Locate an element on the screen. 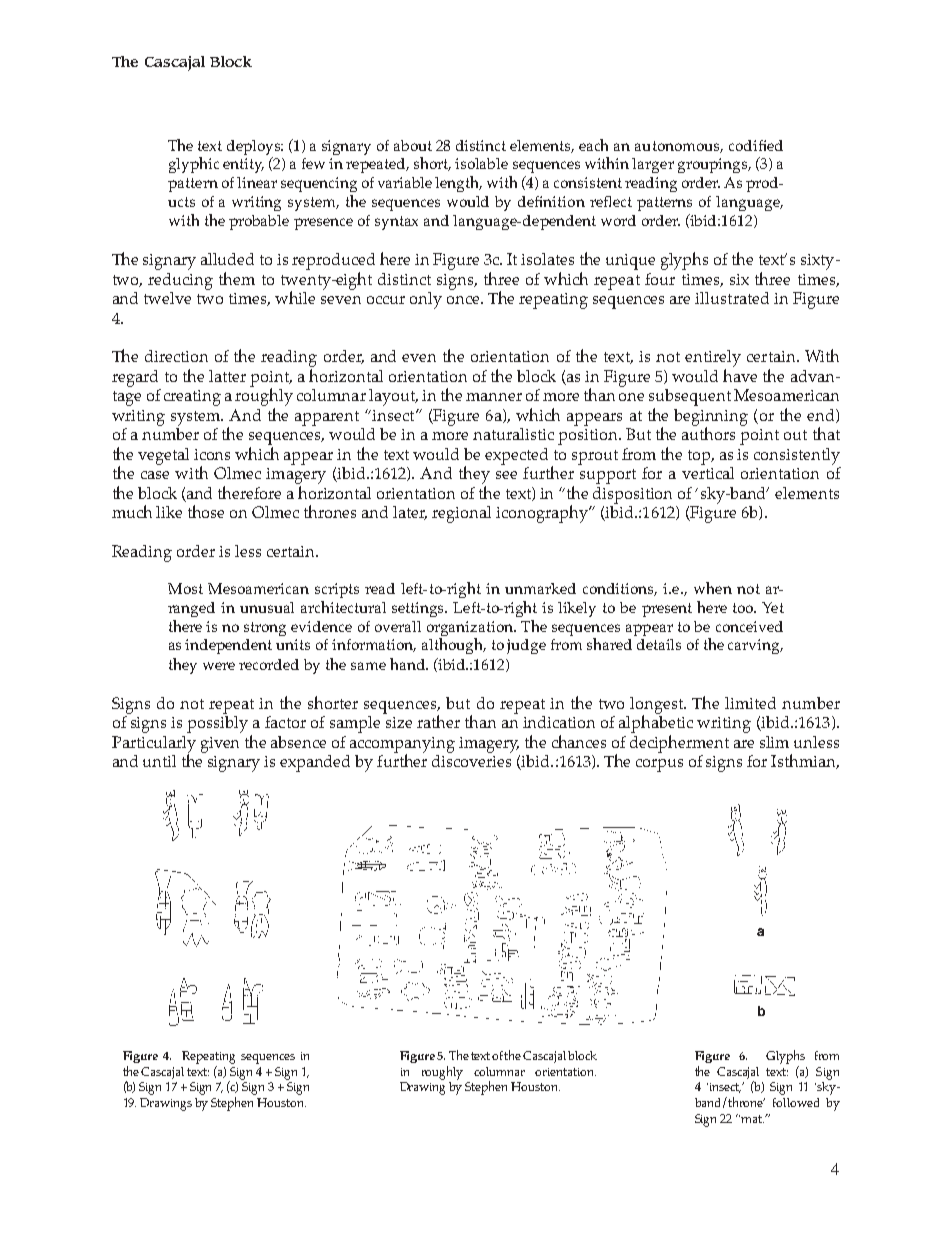 The image size is (952, 1233). Most is located at coordinates (185, 588).
